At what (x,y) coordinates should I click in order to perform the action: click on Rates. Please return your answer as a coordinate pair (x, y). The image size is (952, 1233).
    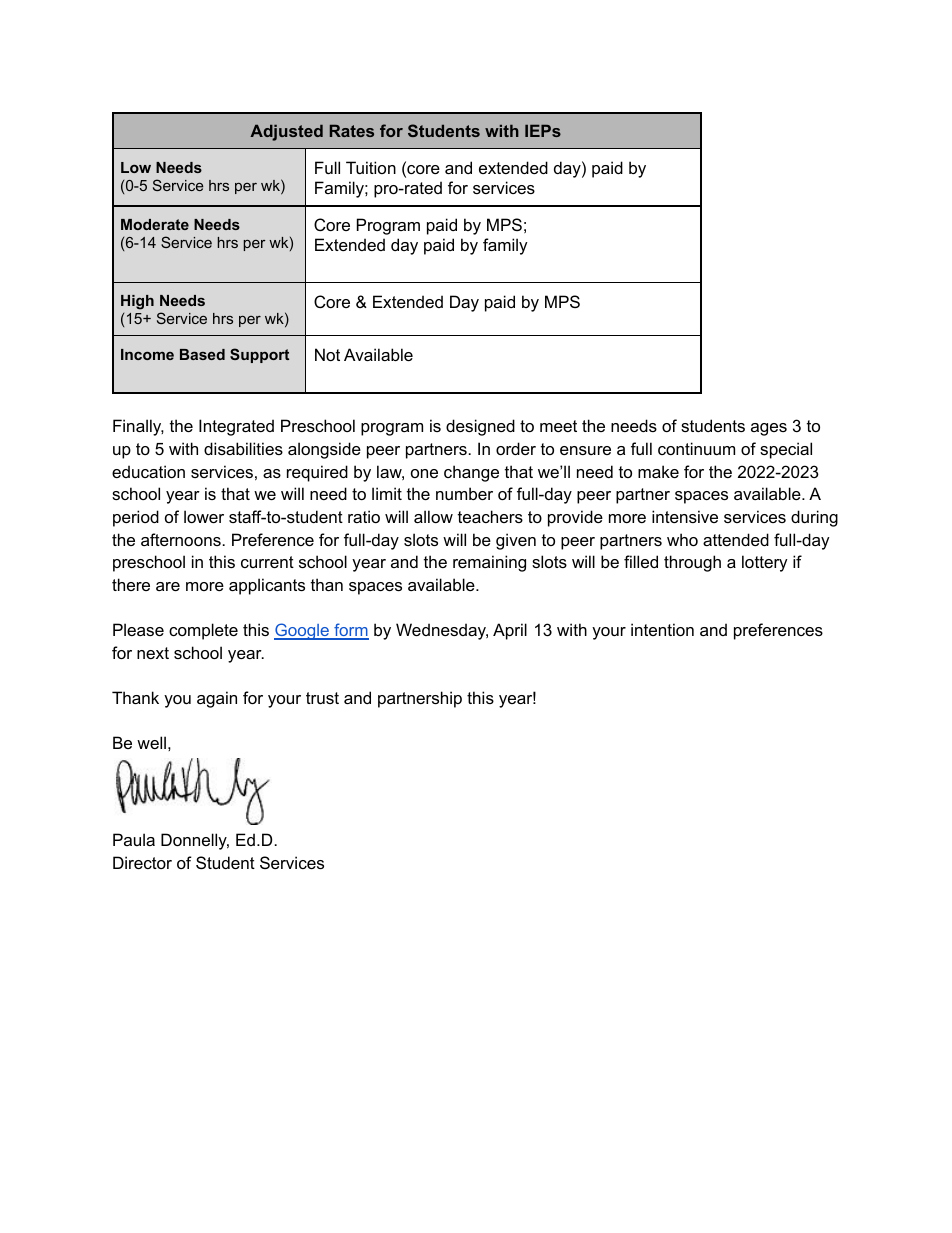
    Looking at the image, I should click on (352, 130).
